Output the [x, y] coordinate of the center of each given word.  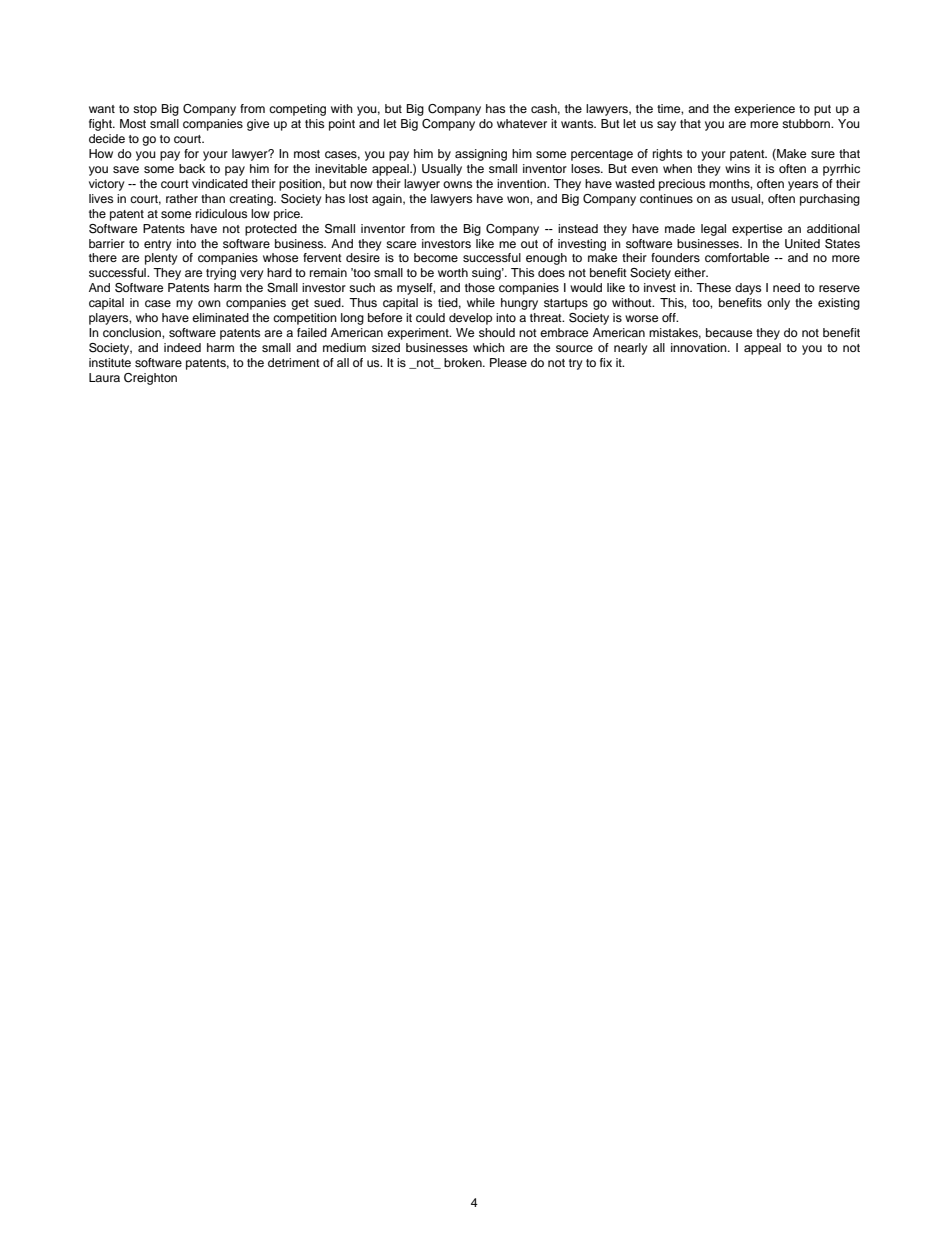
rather [182, 198]
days [748, 289]
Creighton [150, 379]
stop [145, 110]
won [519, 199]
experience [764, 110]
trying [221, 274]
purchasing [830, 200]
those [480, 287]
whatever [522, 123]
